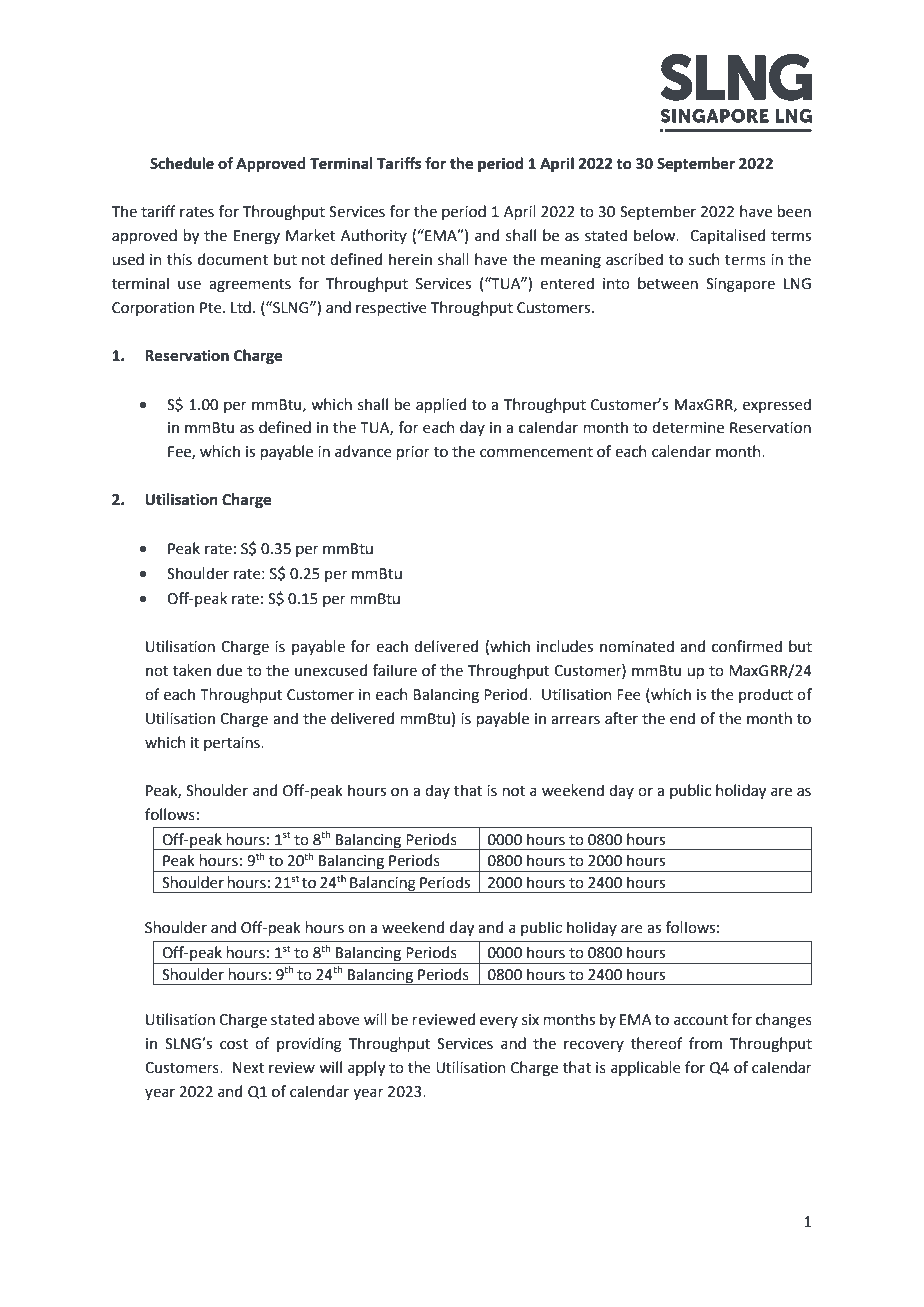  What do you see at coordinates (747, 646) in the screenshot?
I see `confirmed` at bounding box center [747, 646].
